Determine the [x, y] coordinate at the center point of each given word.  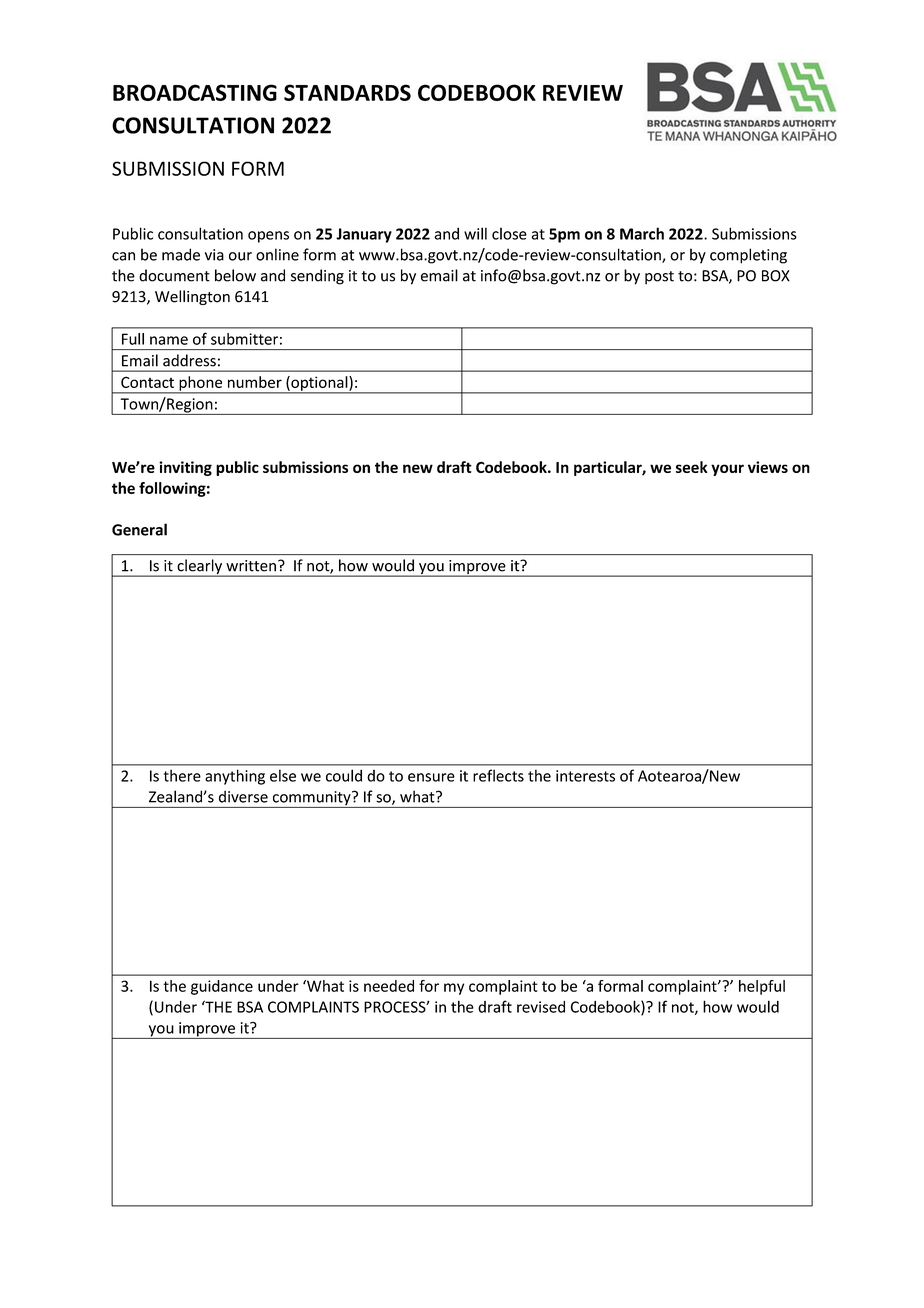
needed [389, 986]
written [251, 566]
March [642, 233]
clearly [200, 568]
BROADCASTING [195, 92]
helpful [762, 987]
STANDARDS [347, 92]
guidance [222, 987]
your [727, 470]
